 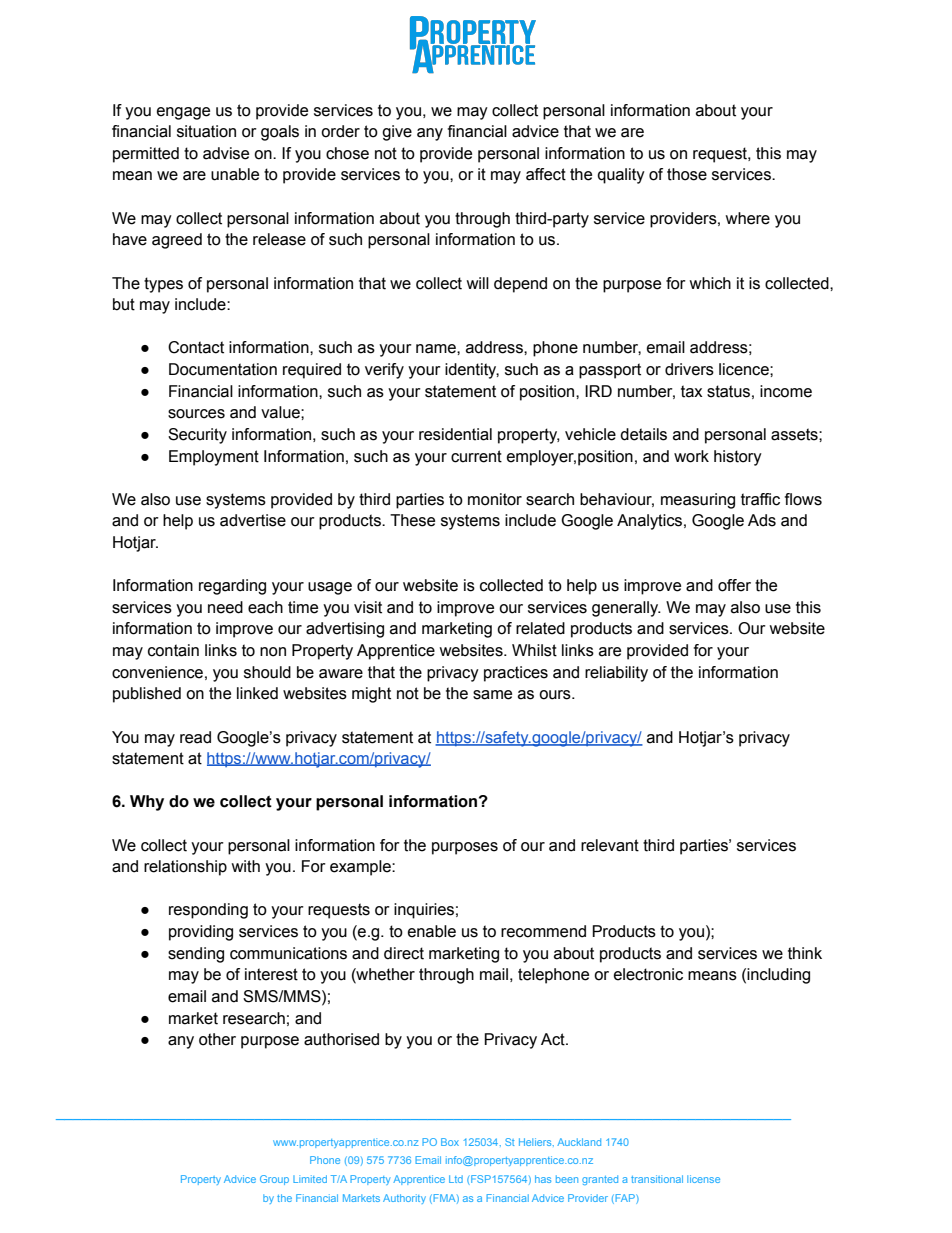 What do you see at coordinates (687, 174) in the screenshot?
I see `those` at bounding box center [687, 174].
